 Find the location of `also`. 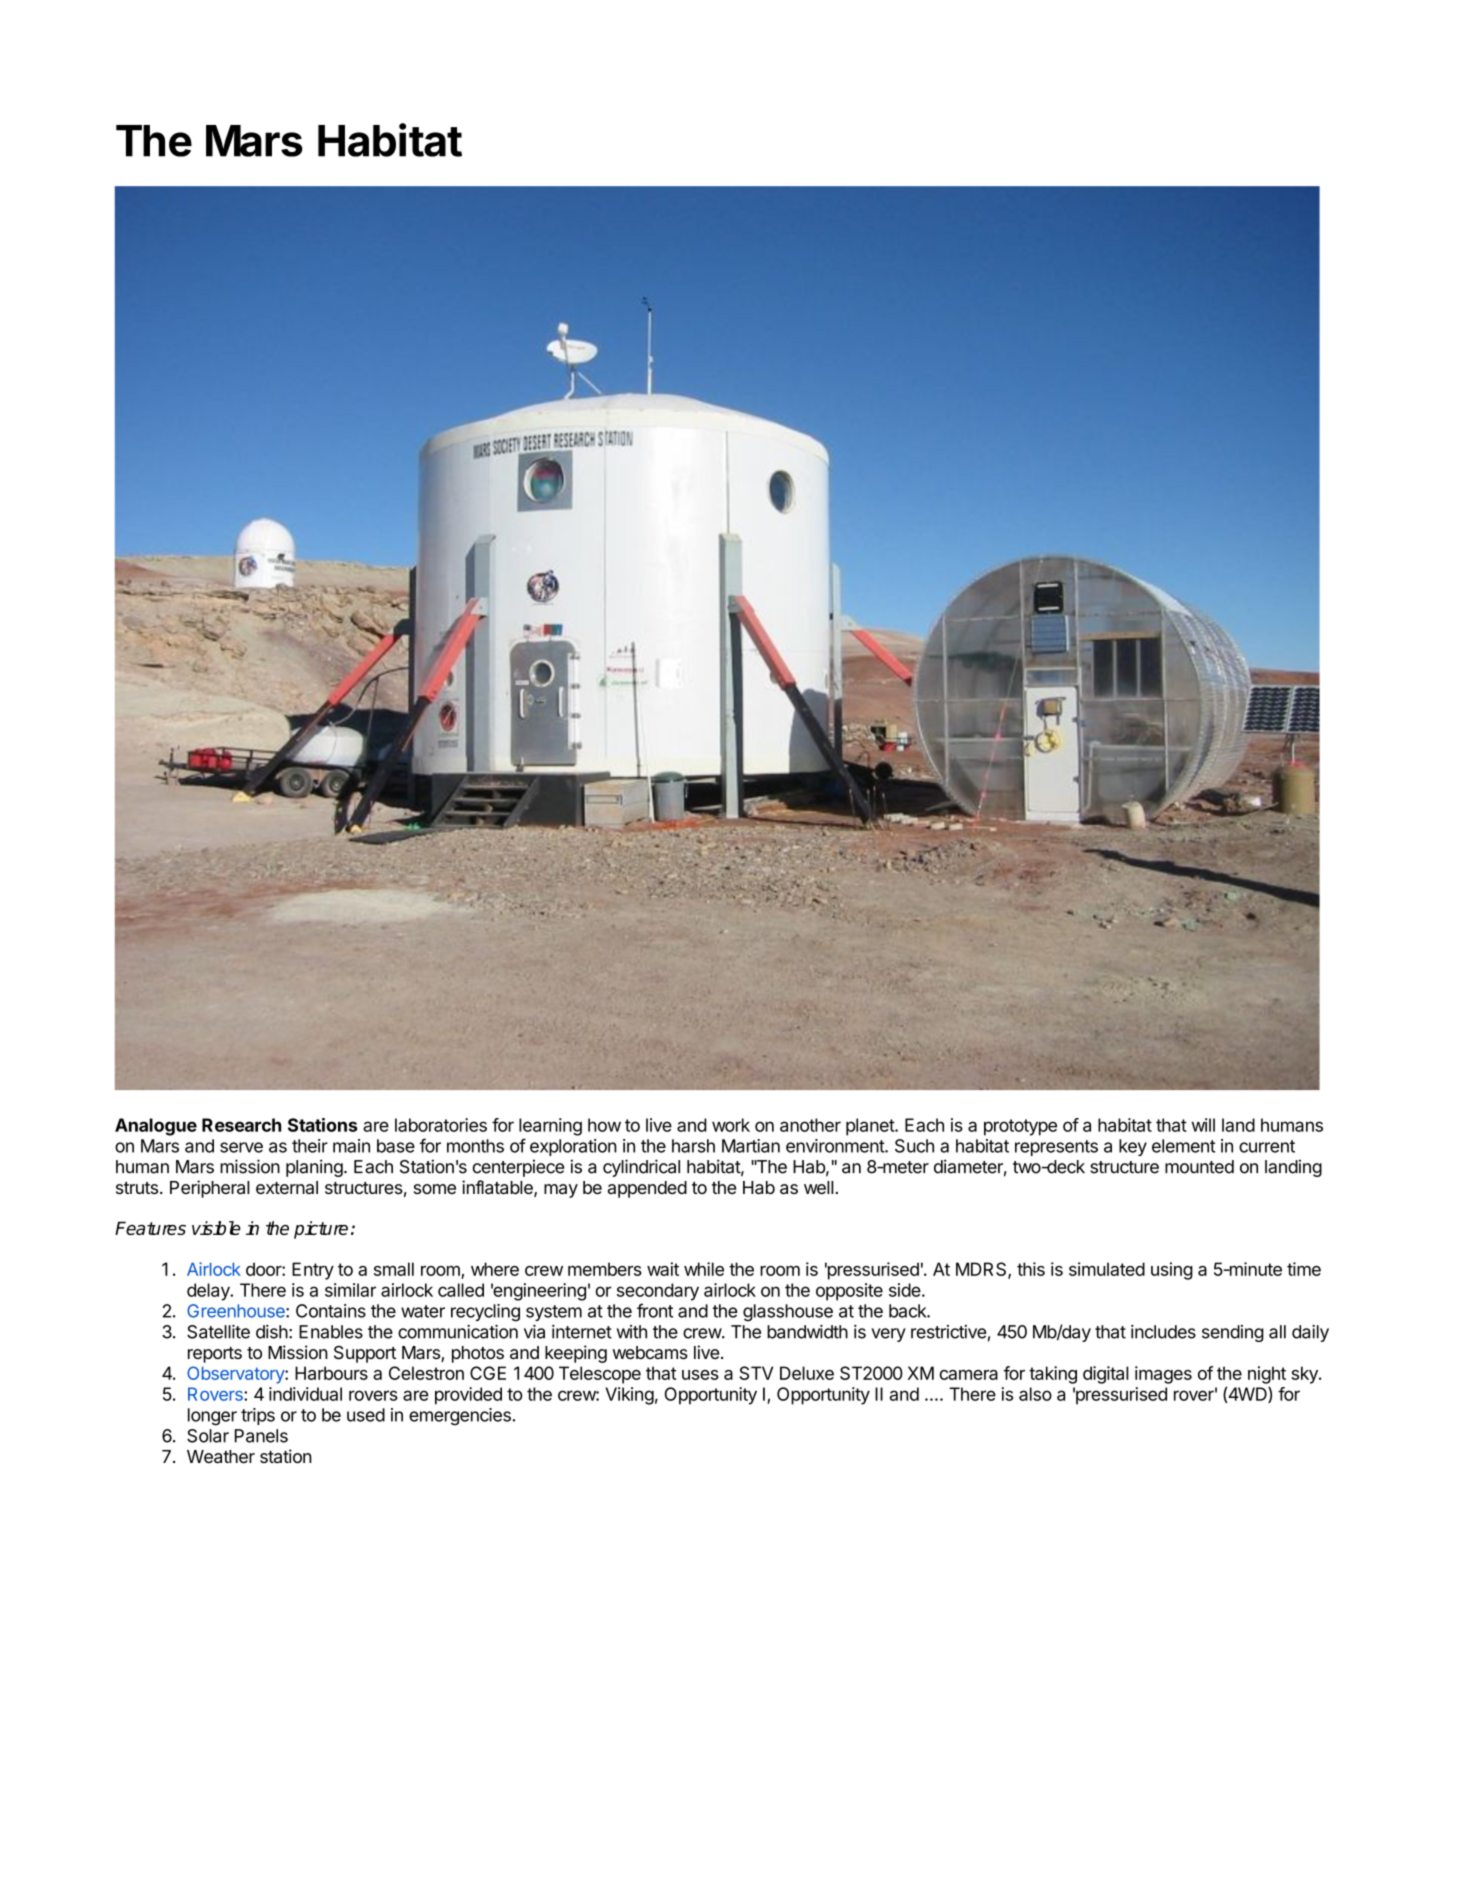

also is located at coordinates (1035, 1394).
